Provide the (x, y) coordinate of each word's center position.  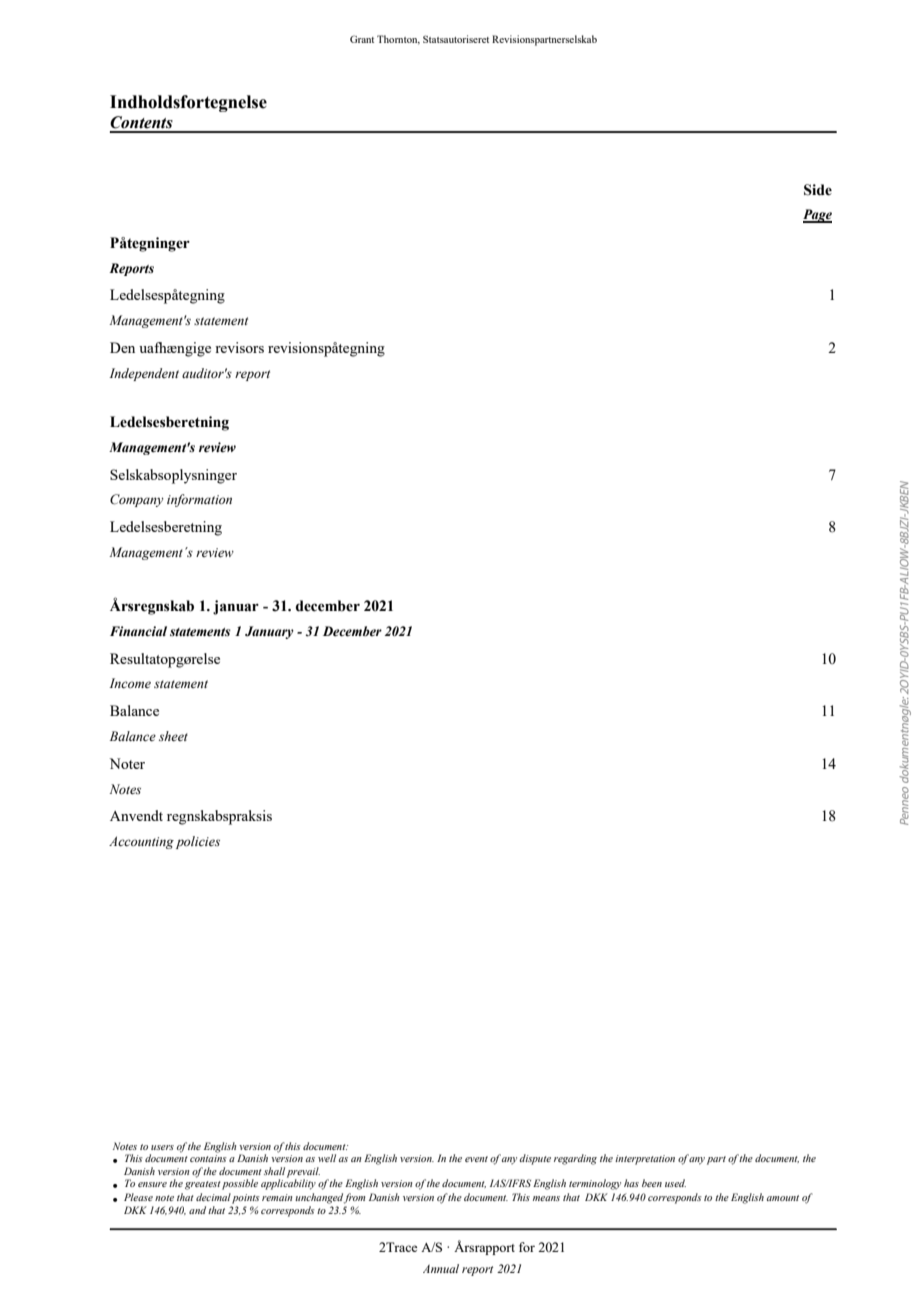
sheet (173, 736)
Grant (362, 39)
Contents (141, 122)
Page (817, 216)
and (197, 1210)
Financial (138, 631)
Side (818, 190)
